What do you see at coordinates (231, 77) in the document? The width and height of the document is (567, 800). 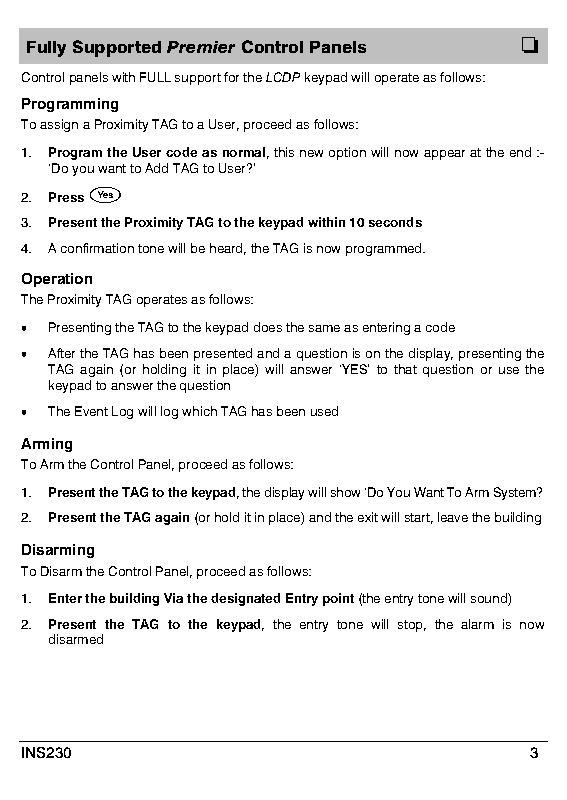 I see `for` at bounding box center [231, 77].
